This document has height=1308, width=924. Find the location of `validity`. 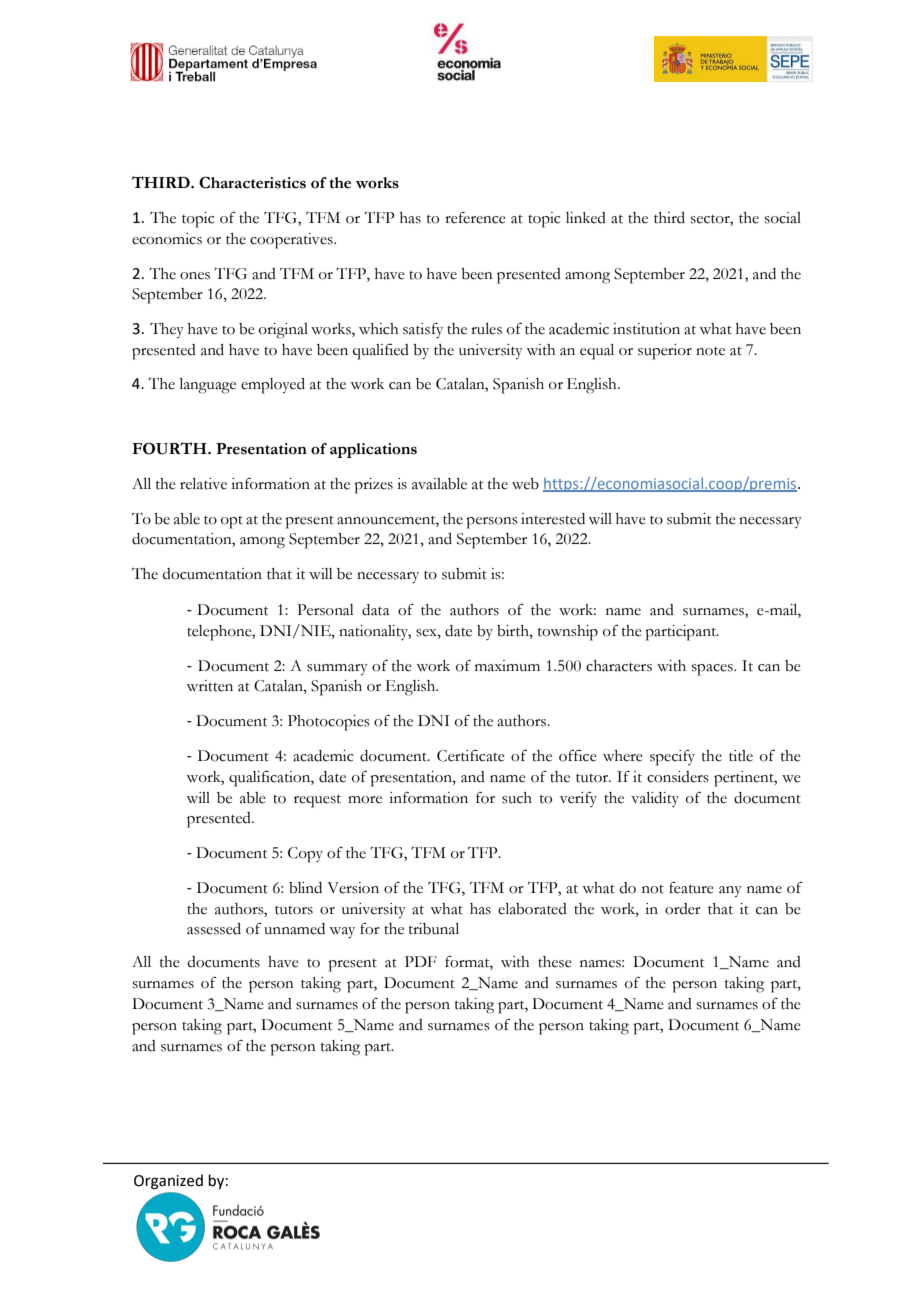

validity is located at coordinates (655, 799).
